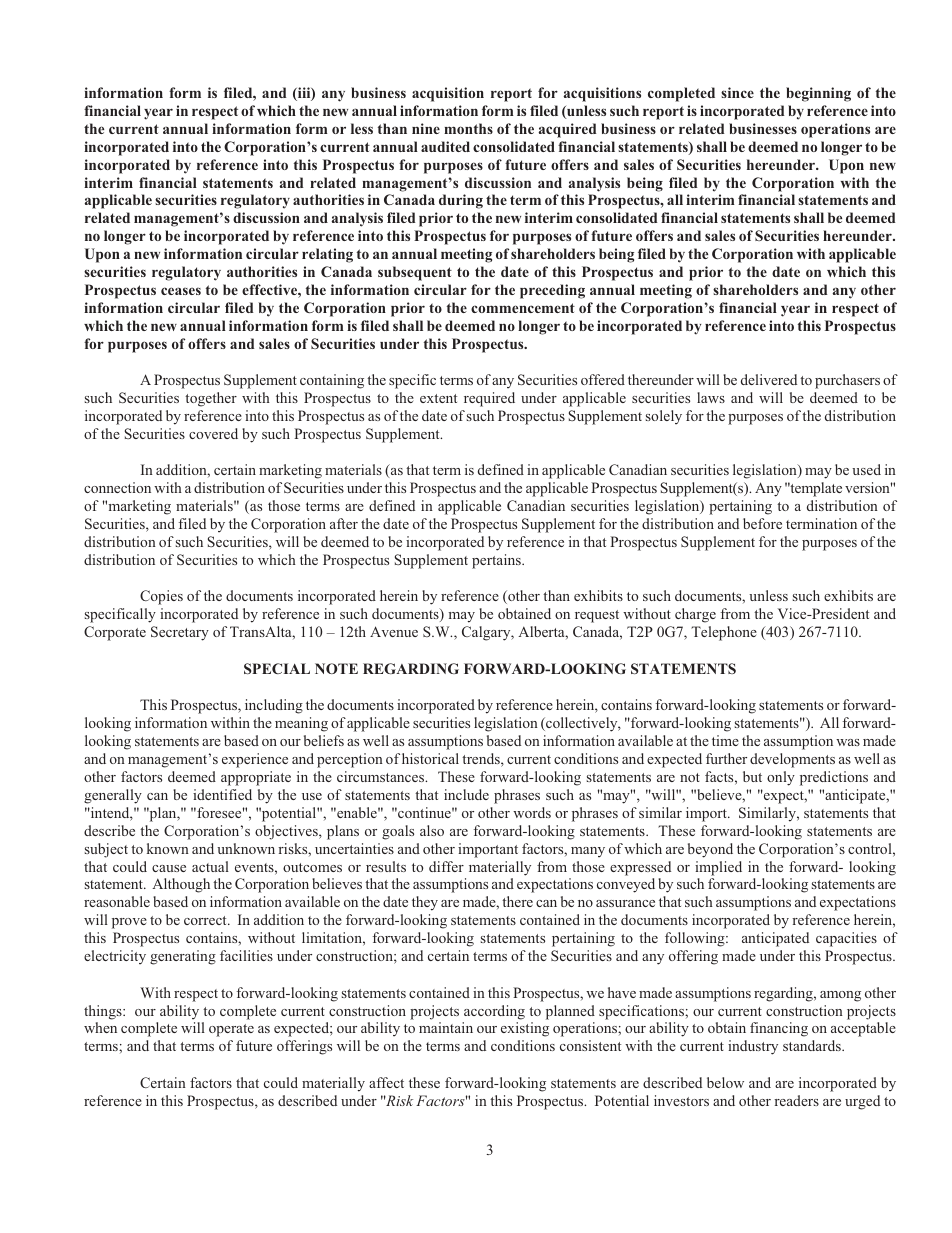 The image size is (952, 1233). What do you see at coordinates (724, 633) in the image?
I see `Telephone` at bounding box center [724, 633].
